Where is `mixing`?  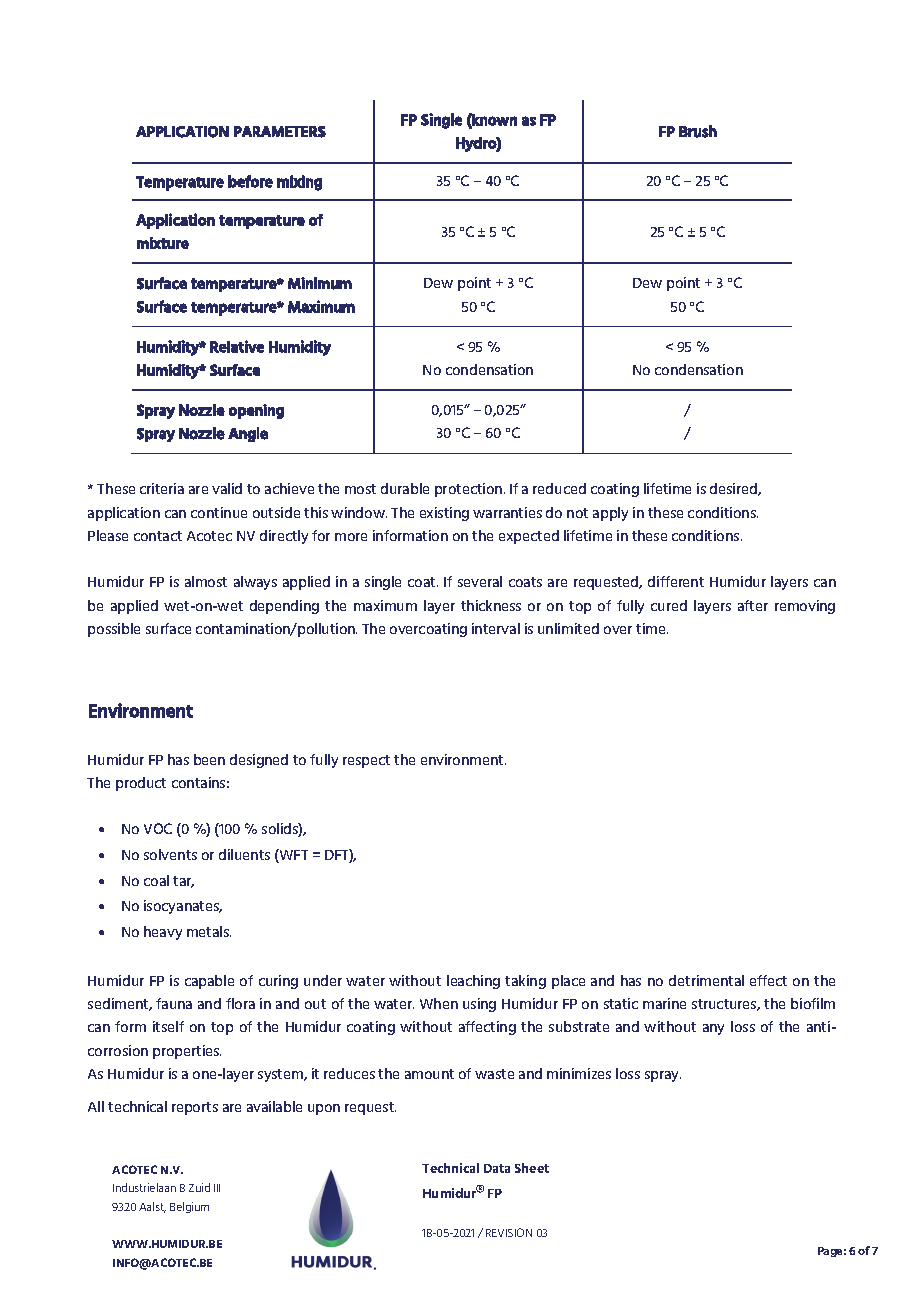 mixing is located at coordinates (299, 183).
